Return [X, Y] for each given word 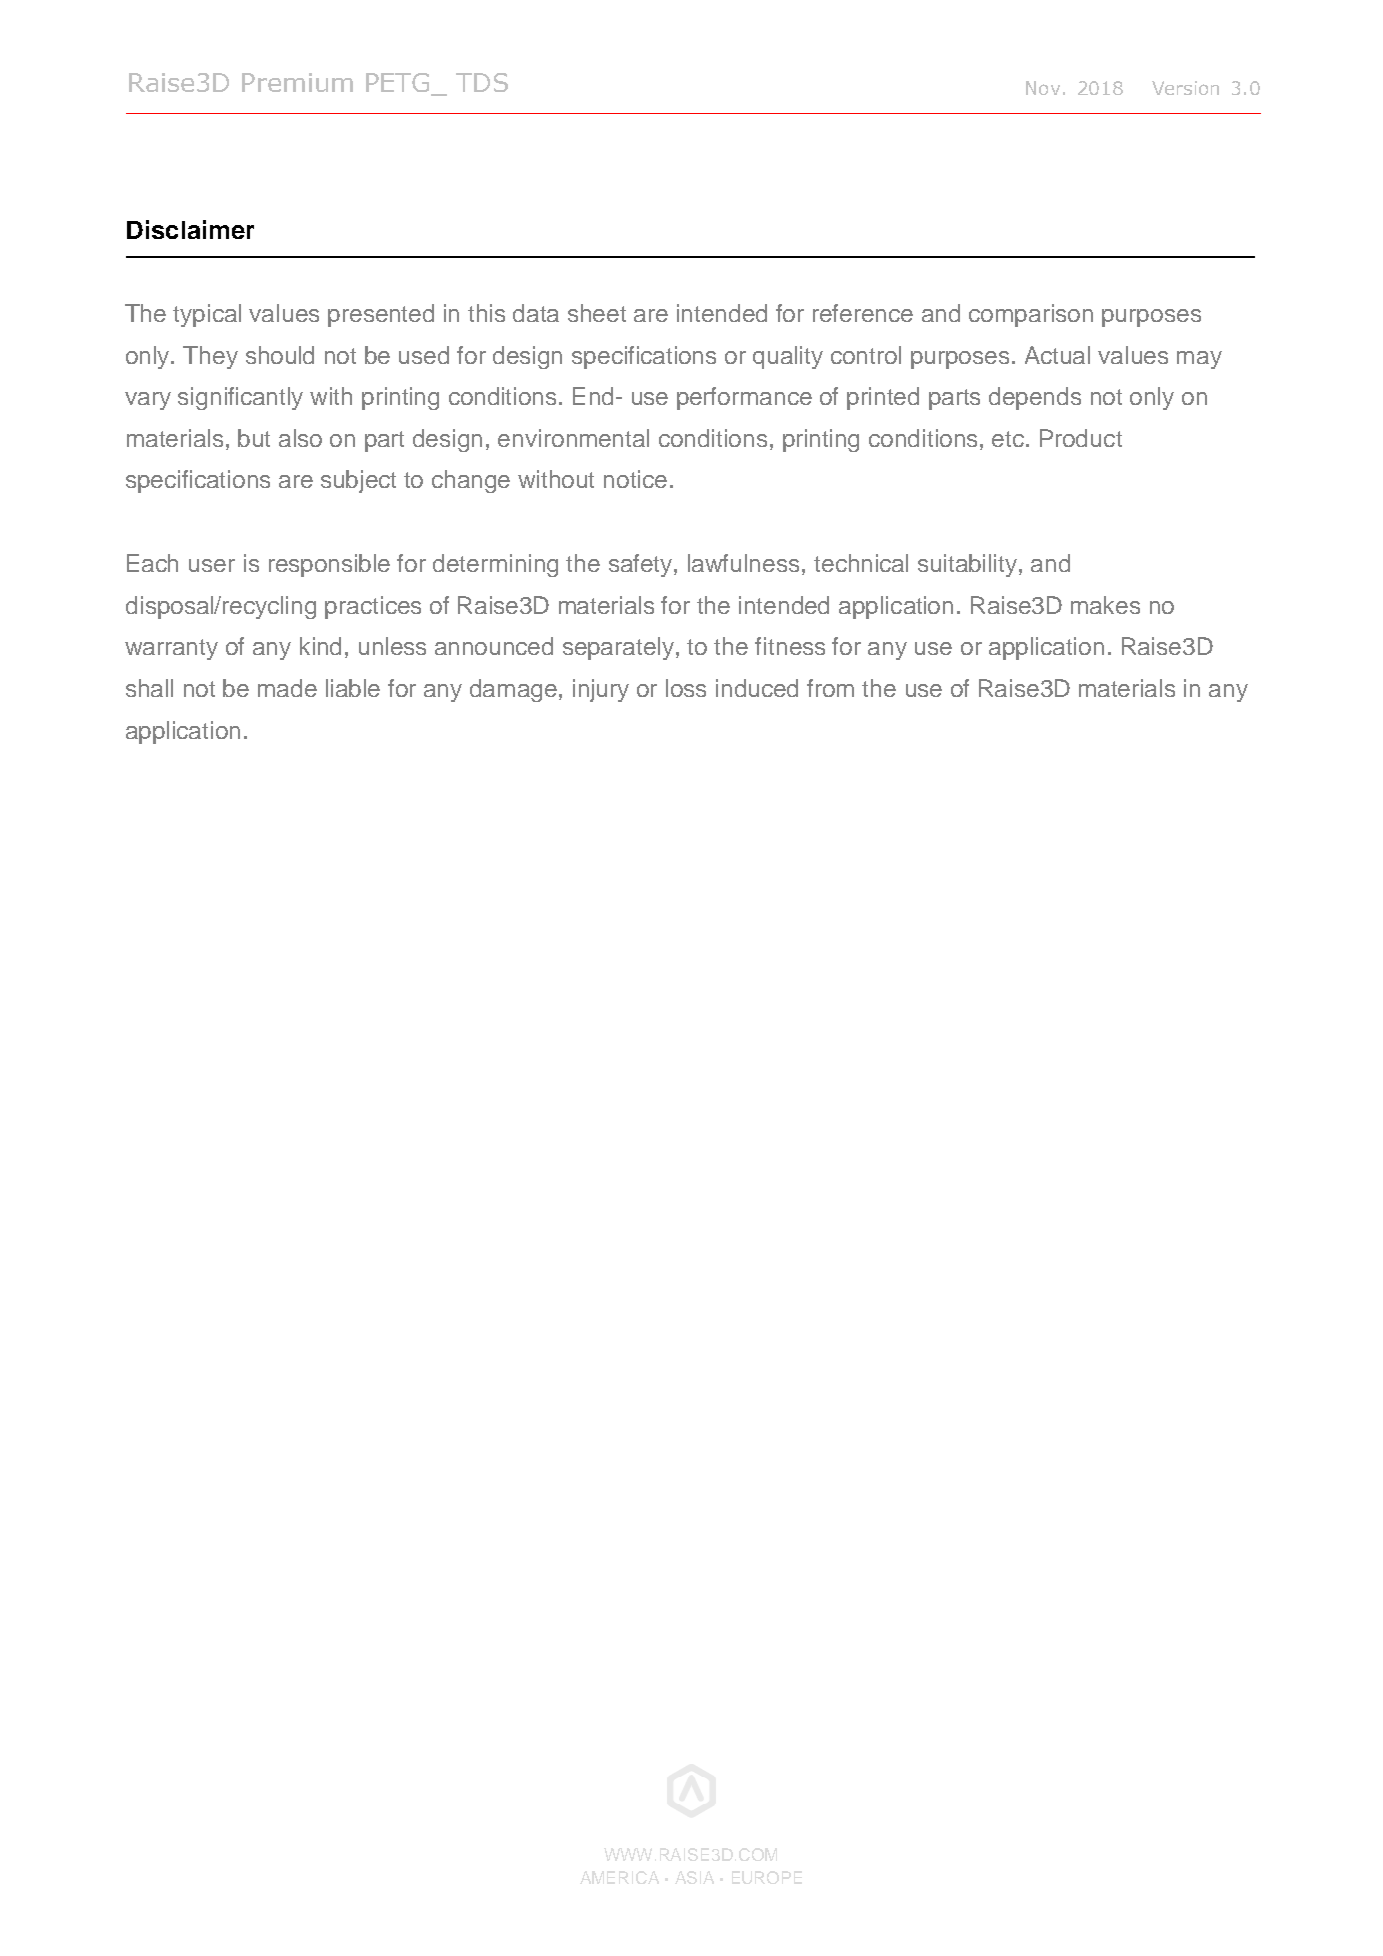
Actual [1057, 355]
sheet [597, 313]
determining [495, 565]
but [254, 438]
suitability [969, 565]
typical [207, 315]
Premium [297, 82]
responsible [329, 565]
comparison [1031, 315]
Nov [1043, 88]
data [536, 313]
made [287, 688]
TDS [482, 82]
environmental [573, 438]
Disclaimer [190, 229]
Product [1081, 438]
